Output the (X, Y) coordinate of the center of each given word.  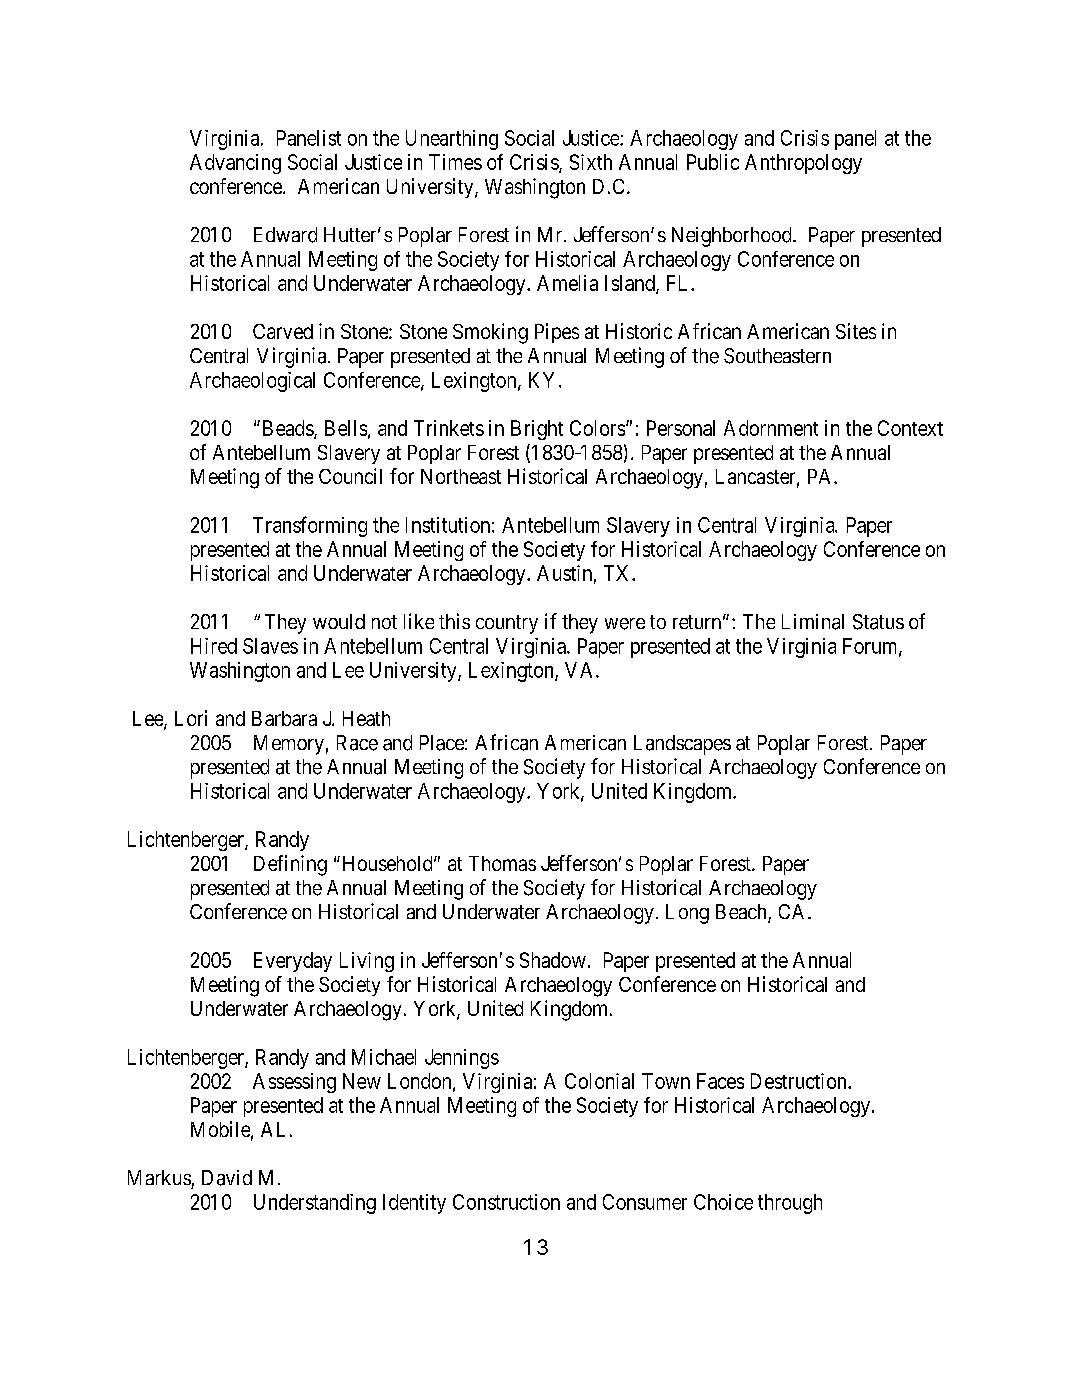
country (507, 624)
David (227, 1178)
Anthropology (803, 164)
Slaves (270, 646)
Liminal (813, 622)
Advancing (235, 164)
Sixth (591, 162)
